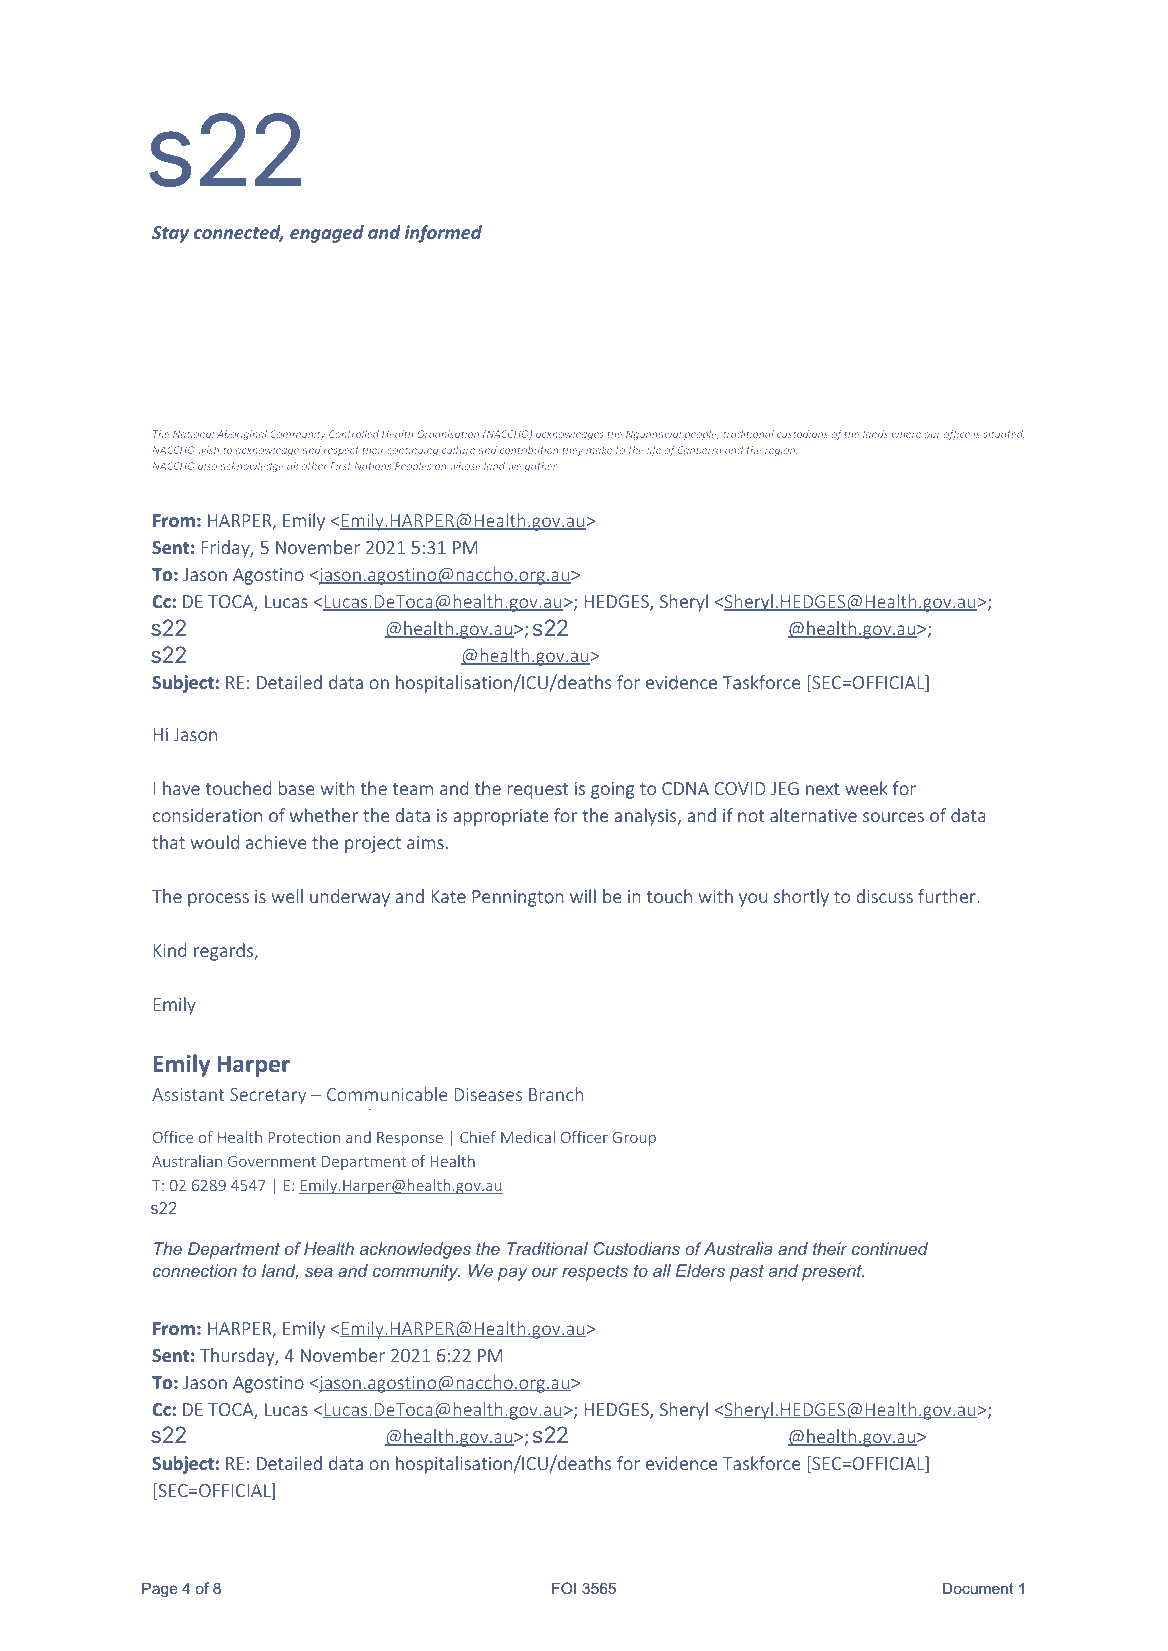 The image size is (1168, 1651). Describe the element at coordinates (885, 896) in the screenshot. I see `discuss` at that location.
